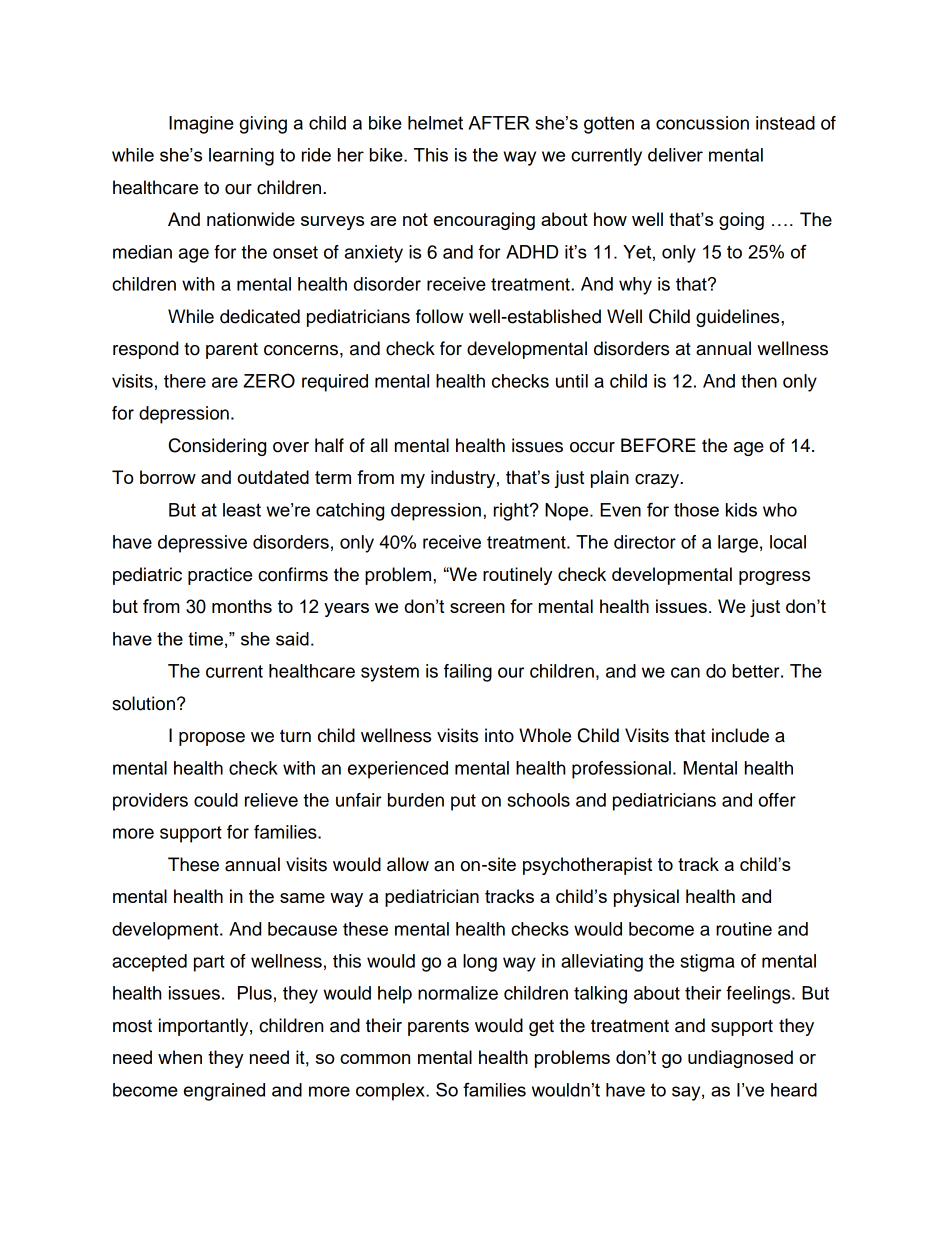 Image resolution: width=952 pixels, height=1233 pixels. What do you see at coordinates (740, 735) in the page?
I see `include` at bounding box center [740, 735].
